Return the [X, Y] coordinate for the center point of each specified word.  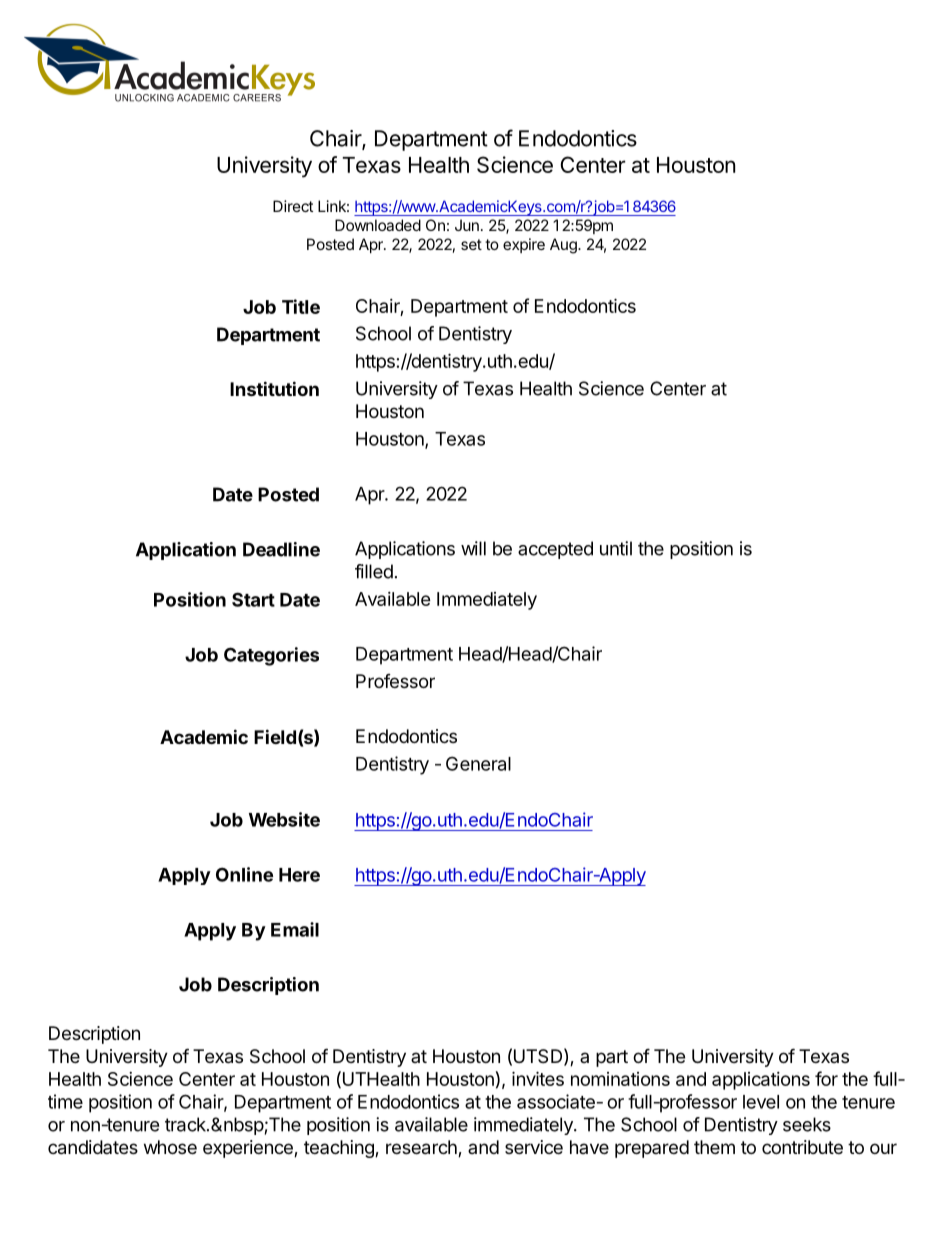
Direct [293, 206]
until [616, 548]
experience [249, 1149]
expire [524, 245]
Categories [271, 656]
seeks [807, 1124]
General [478, 763]
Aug [564, 246]
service [534, 1147]
